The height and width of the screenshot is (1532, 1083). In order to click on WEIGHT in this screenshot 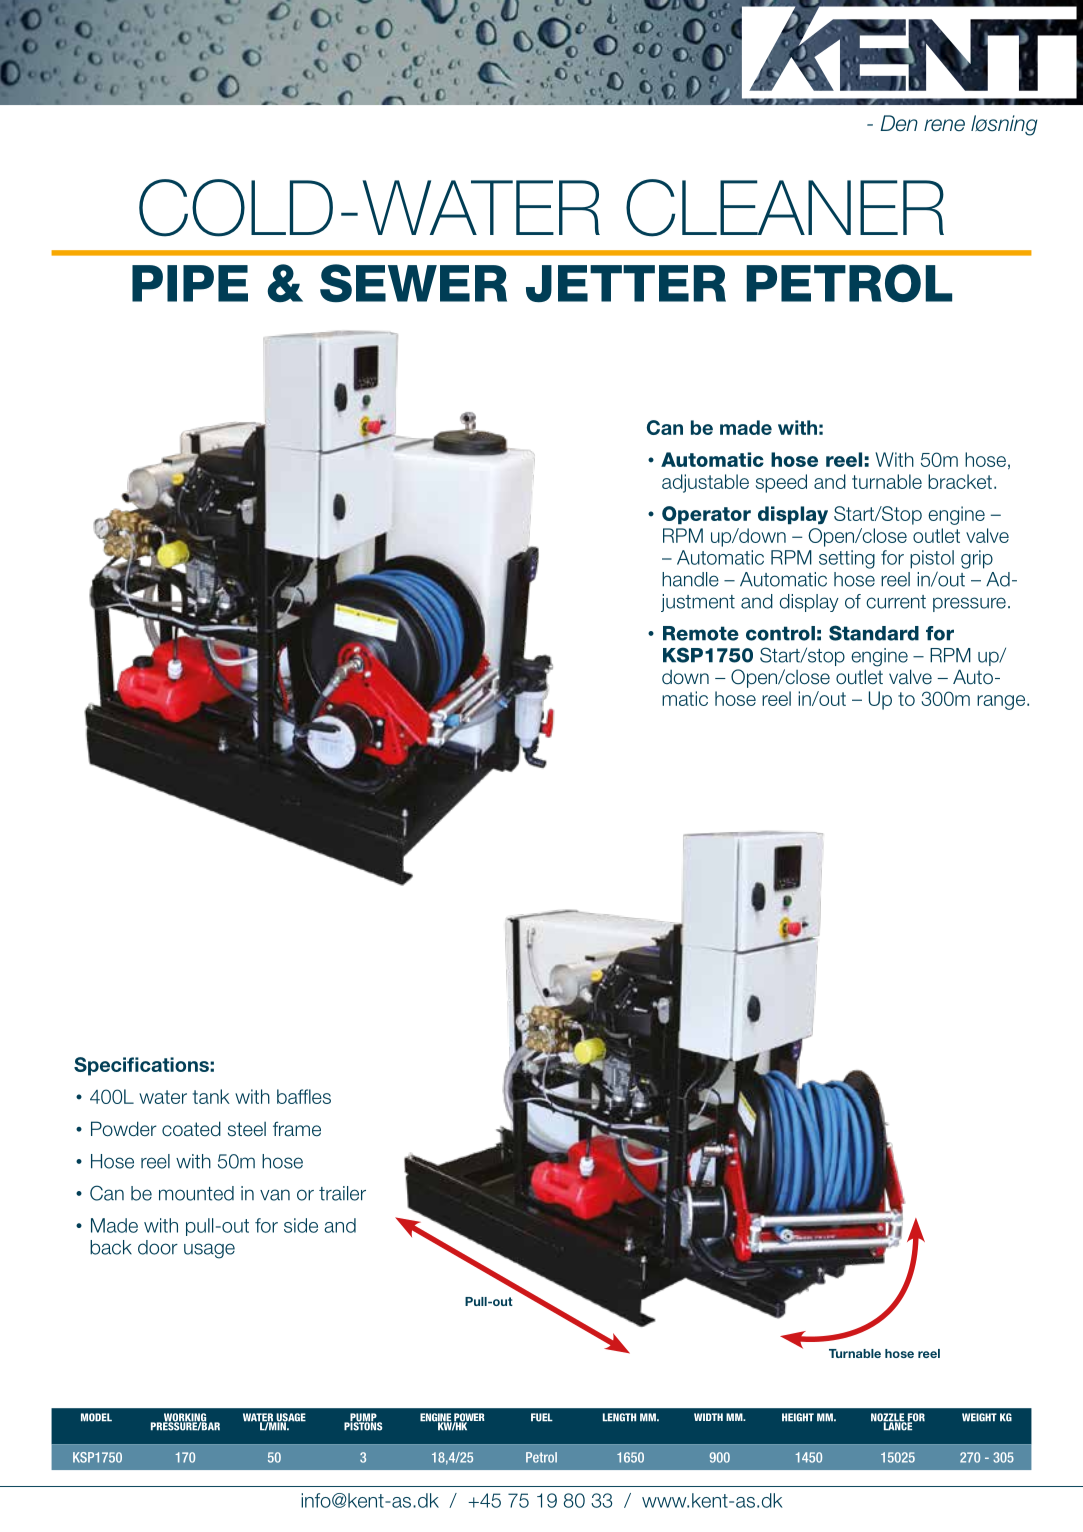, I will do `click(979, 1417)`.
